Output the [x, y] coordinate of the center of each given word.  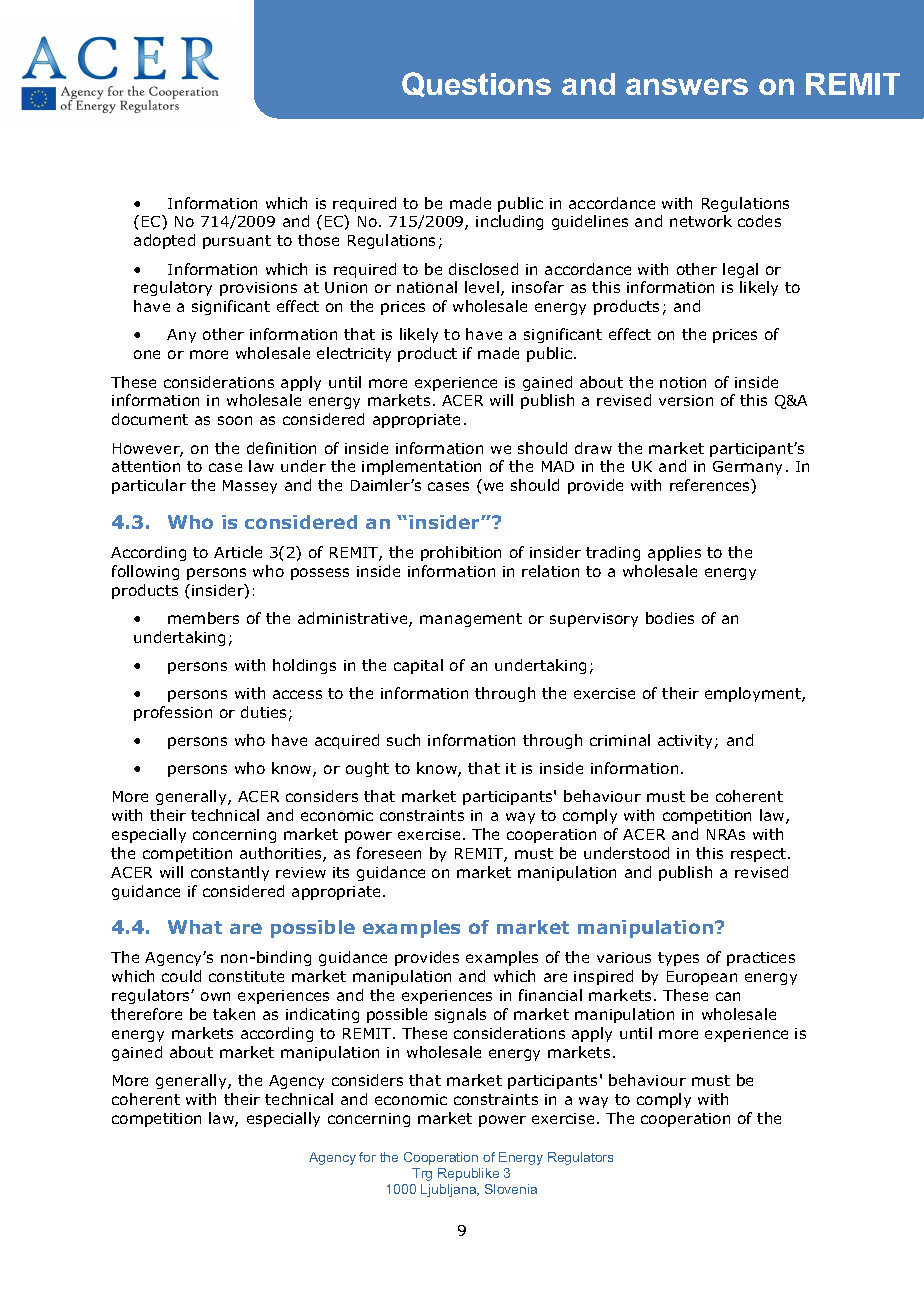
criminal [620, 740]
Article [238, 552]
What [195, 927]
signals [460, 1015]
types [678, 959]
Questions [476, 84]
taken [234, 1014]
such [403, 740]
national [427, 287]
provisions [258, 289]
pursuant [237, 242]
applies [674, 553]
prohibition [461, 553]
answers [687, 86]
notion [683, 382]
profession [173, 713]
